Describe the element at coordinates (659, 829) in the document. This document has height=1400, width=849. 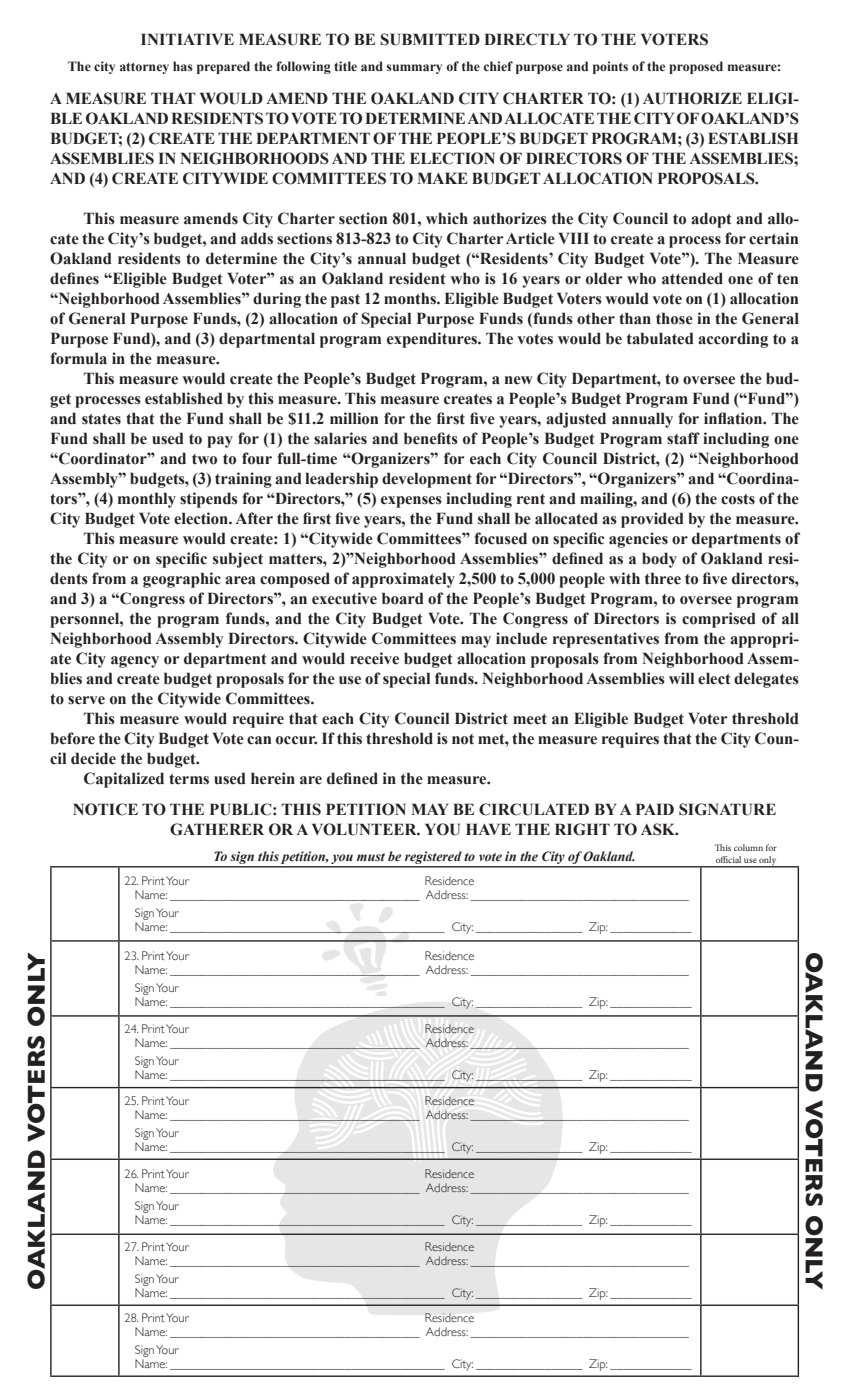
I see `ASK` at that location.
